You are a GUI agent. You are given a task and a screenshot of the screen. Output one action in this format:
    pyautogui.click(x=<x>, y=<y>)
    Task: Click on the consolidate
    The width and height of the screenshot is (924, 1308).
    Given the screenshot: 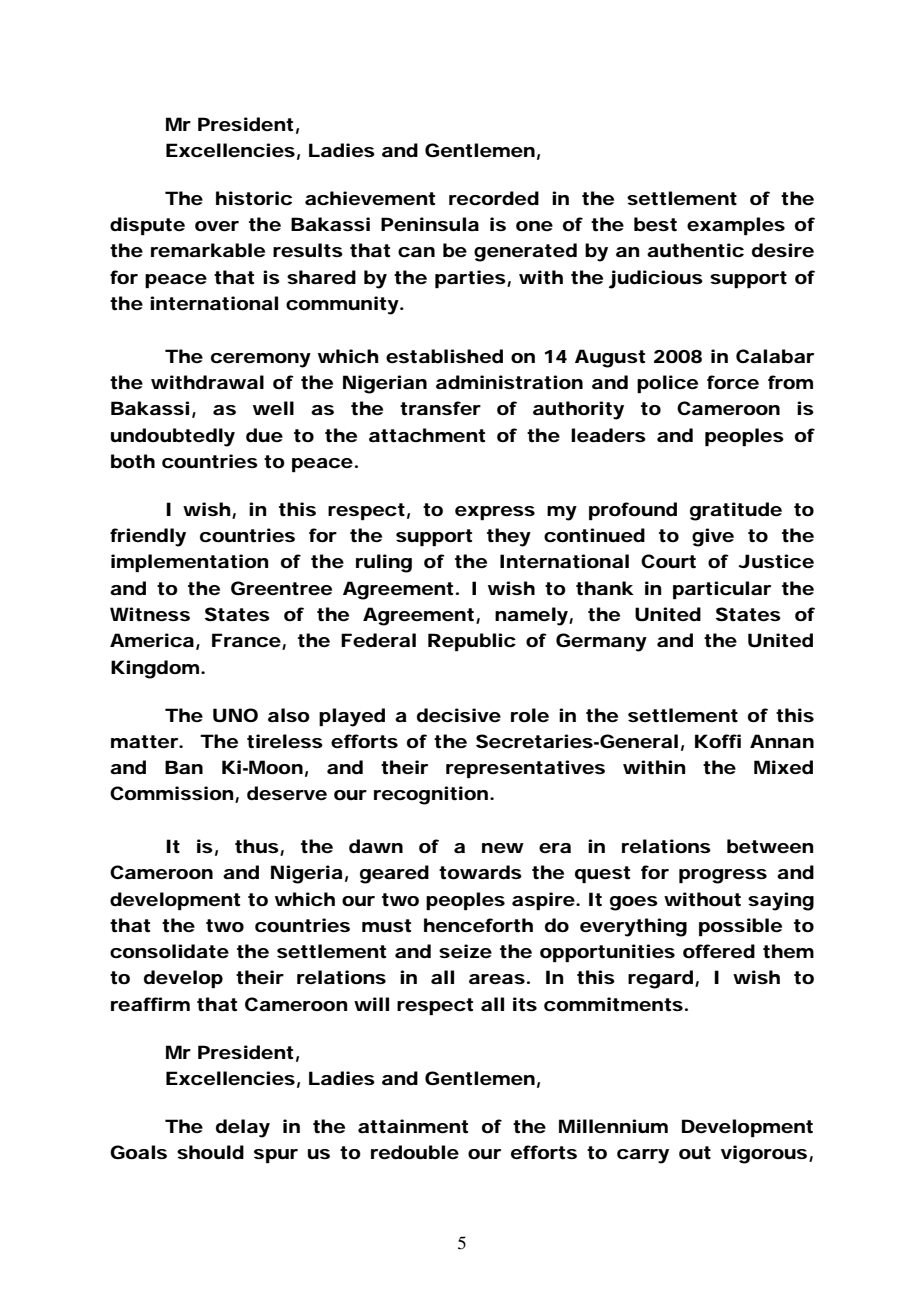 What is the action you would take?
    pyautogui.click(x=169, y=951)
